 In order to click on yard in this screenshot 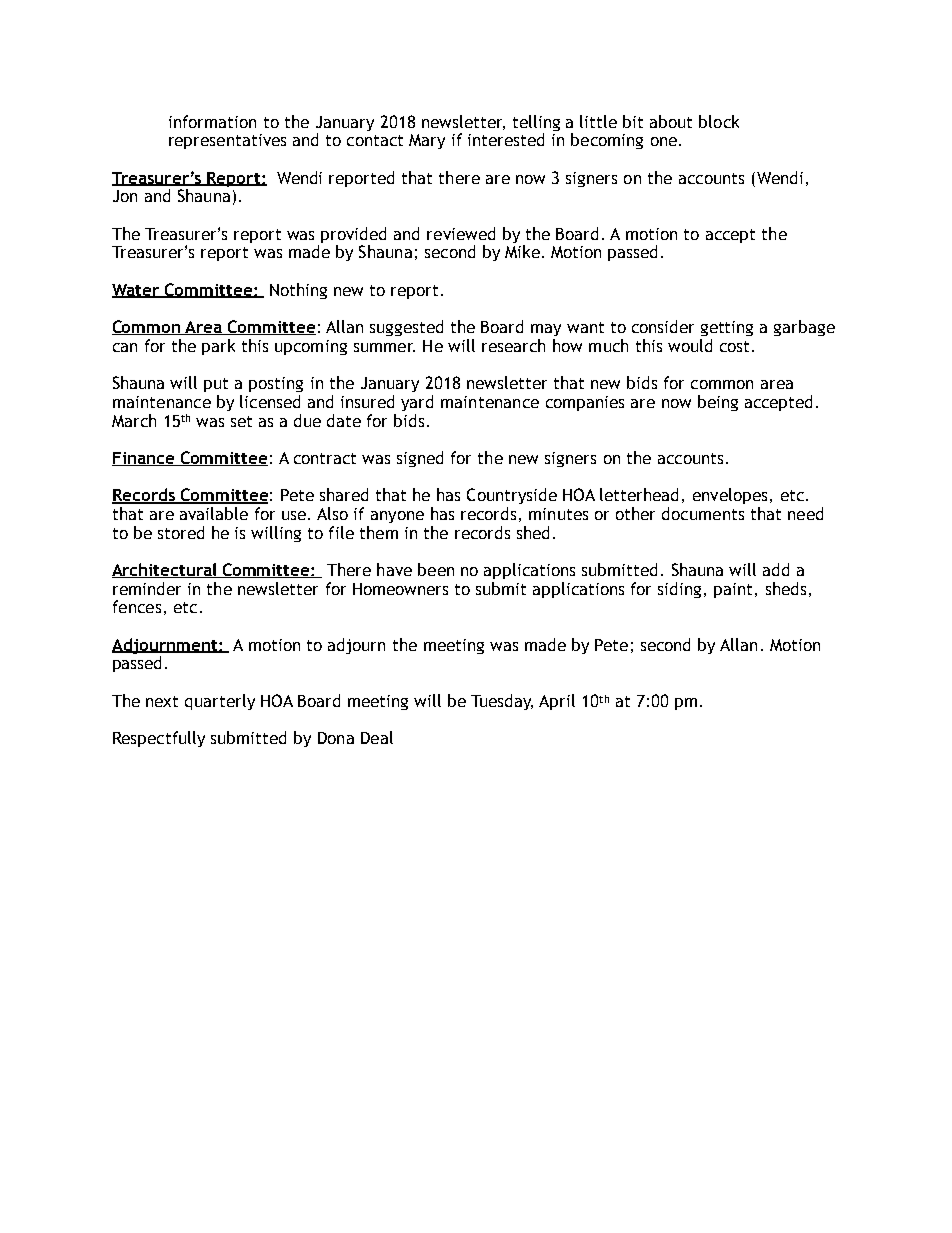, I will do `click(417, 403)`.
